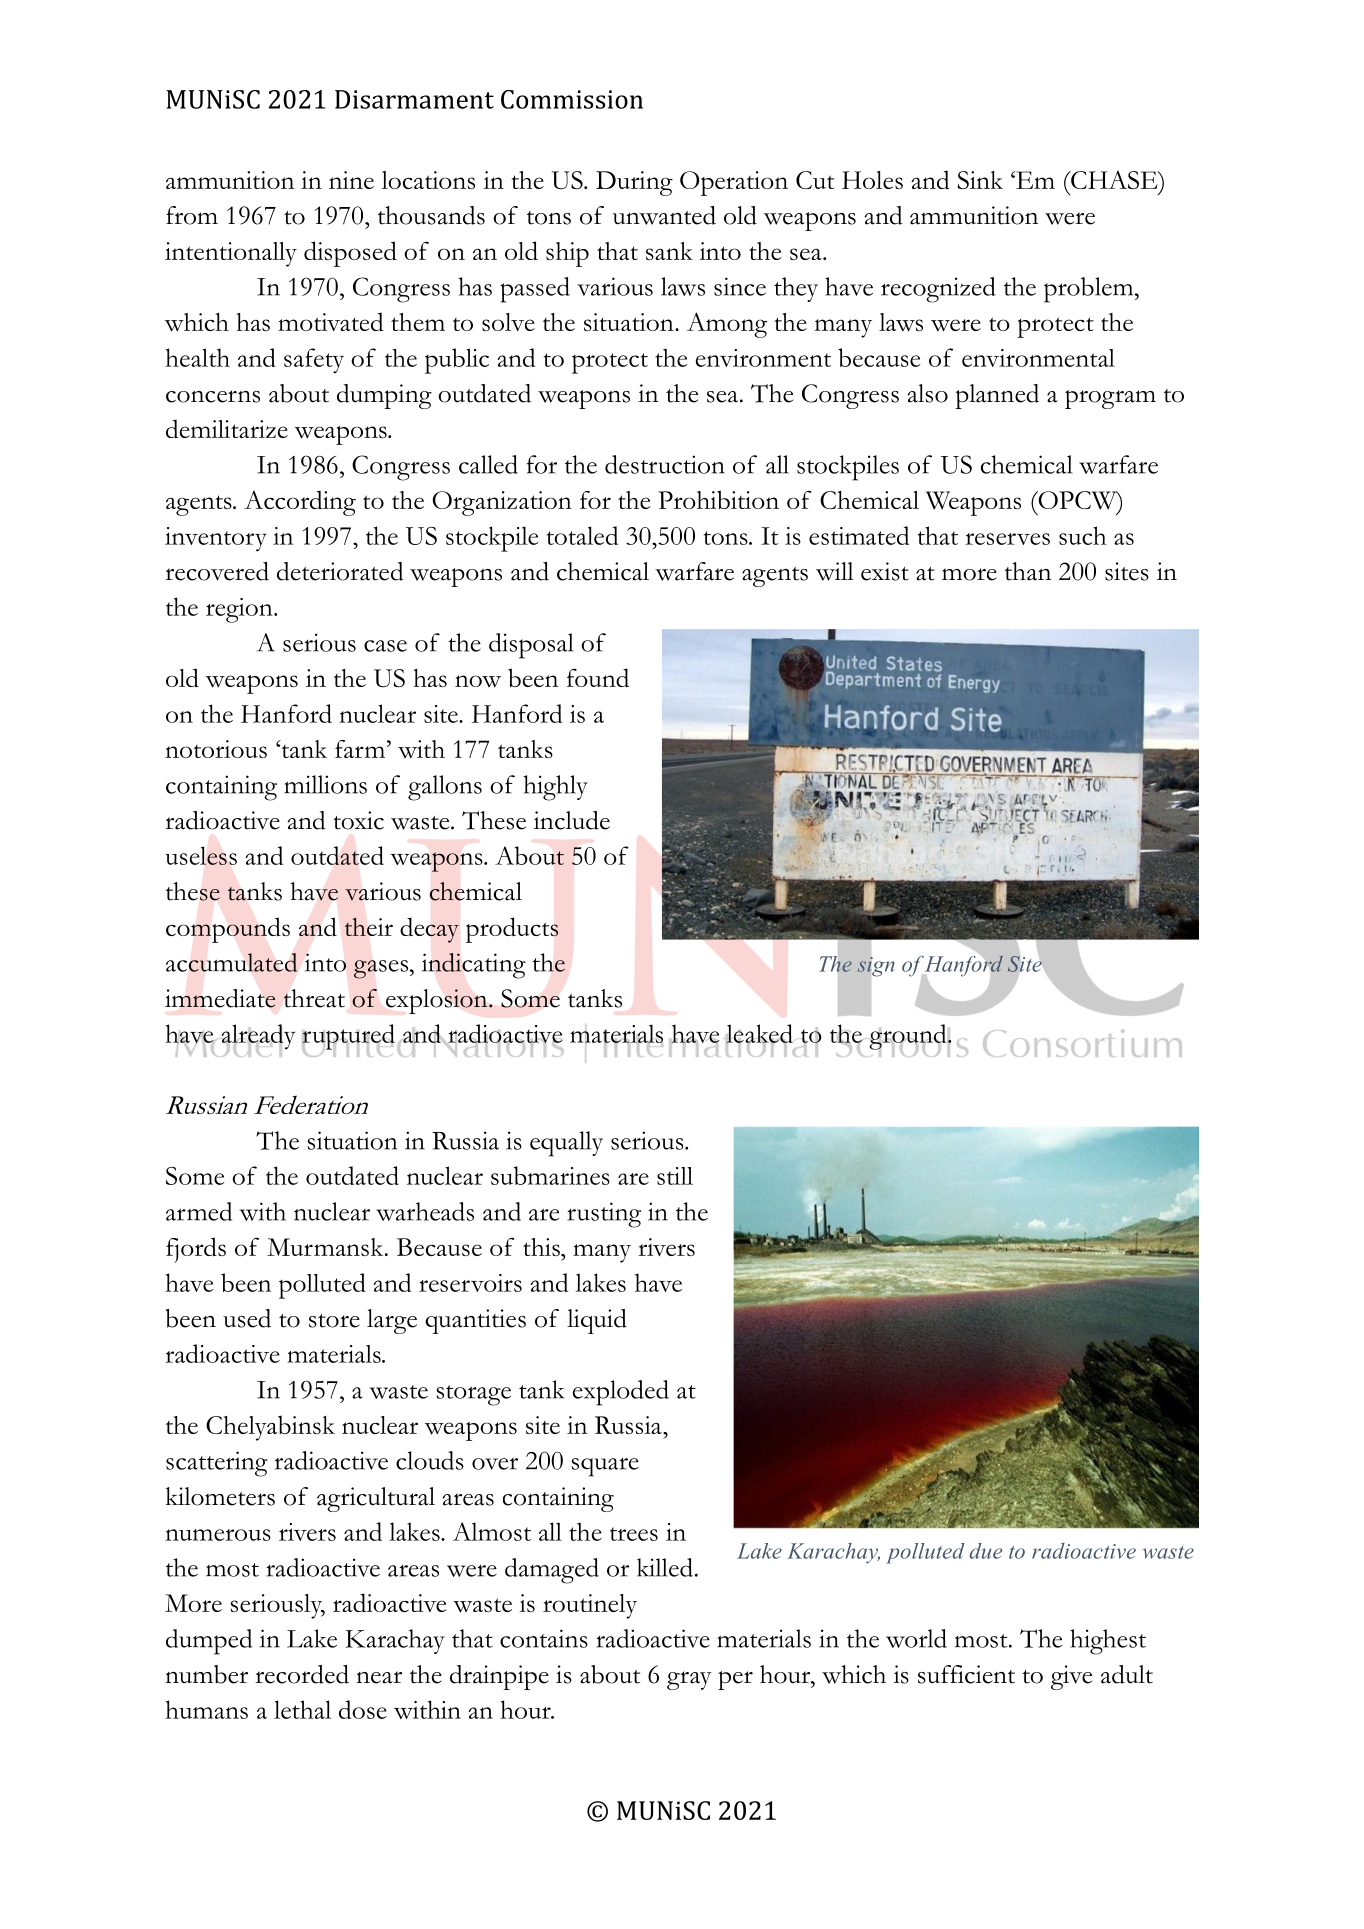  What do you see at coordinates (302, 1674) in the screenshot?
I see `recorded` at bounding box center [302, 1674].
